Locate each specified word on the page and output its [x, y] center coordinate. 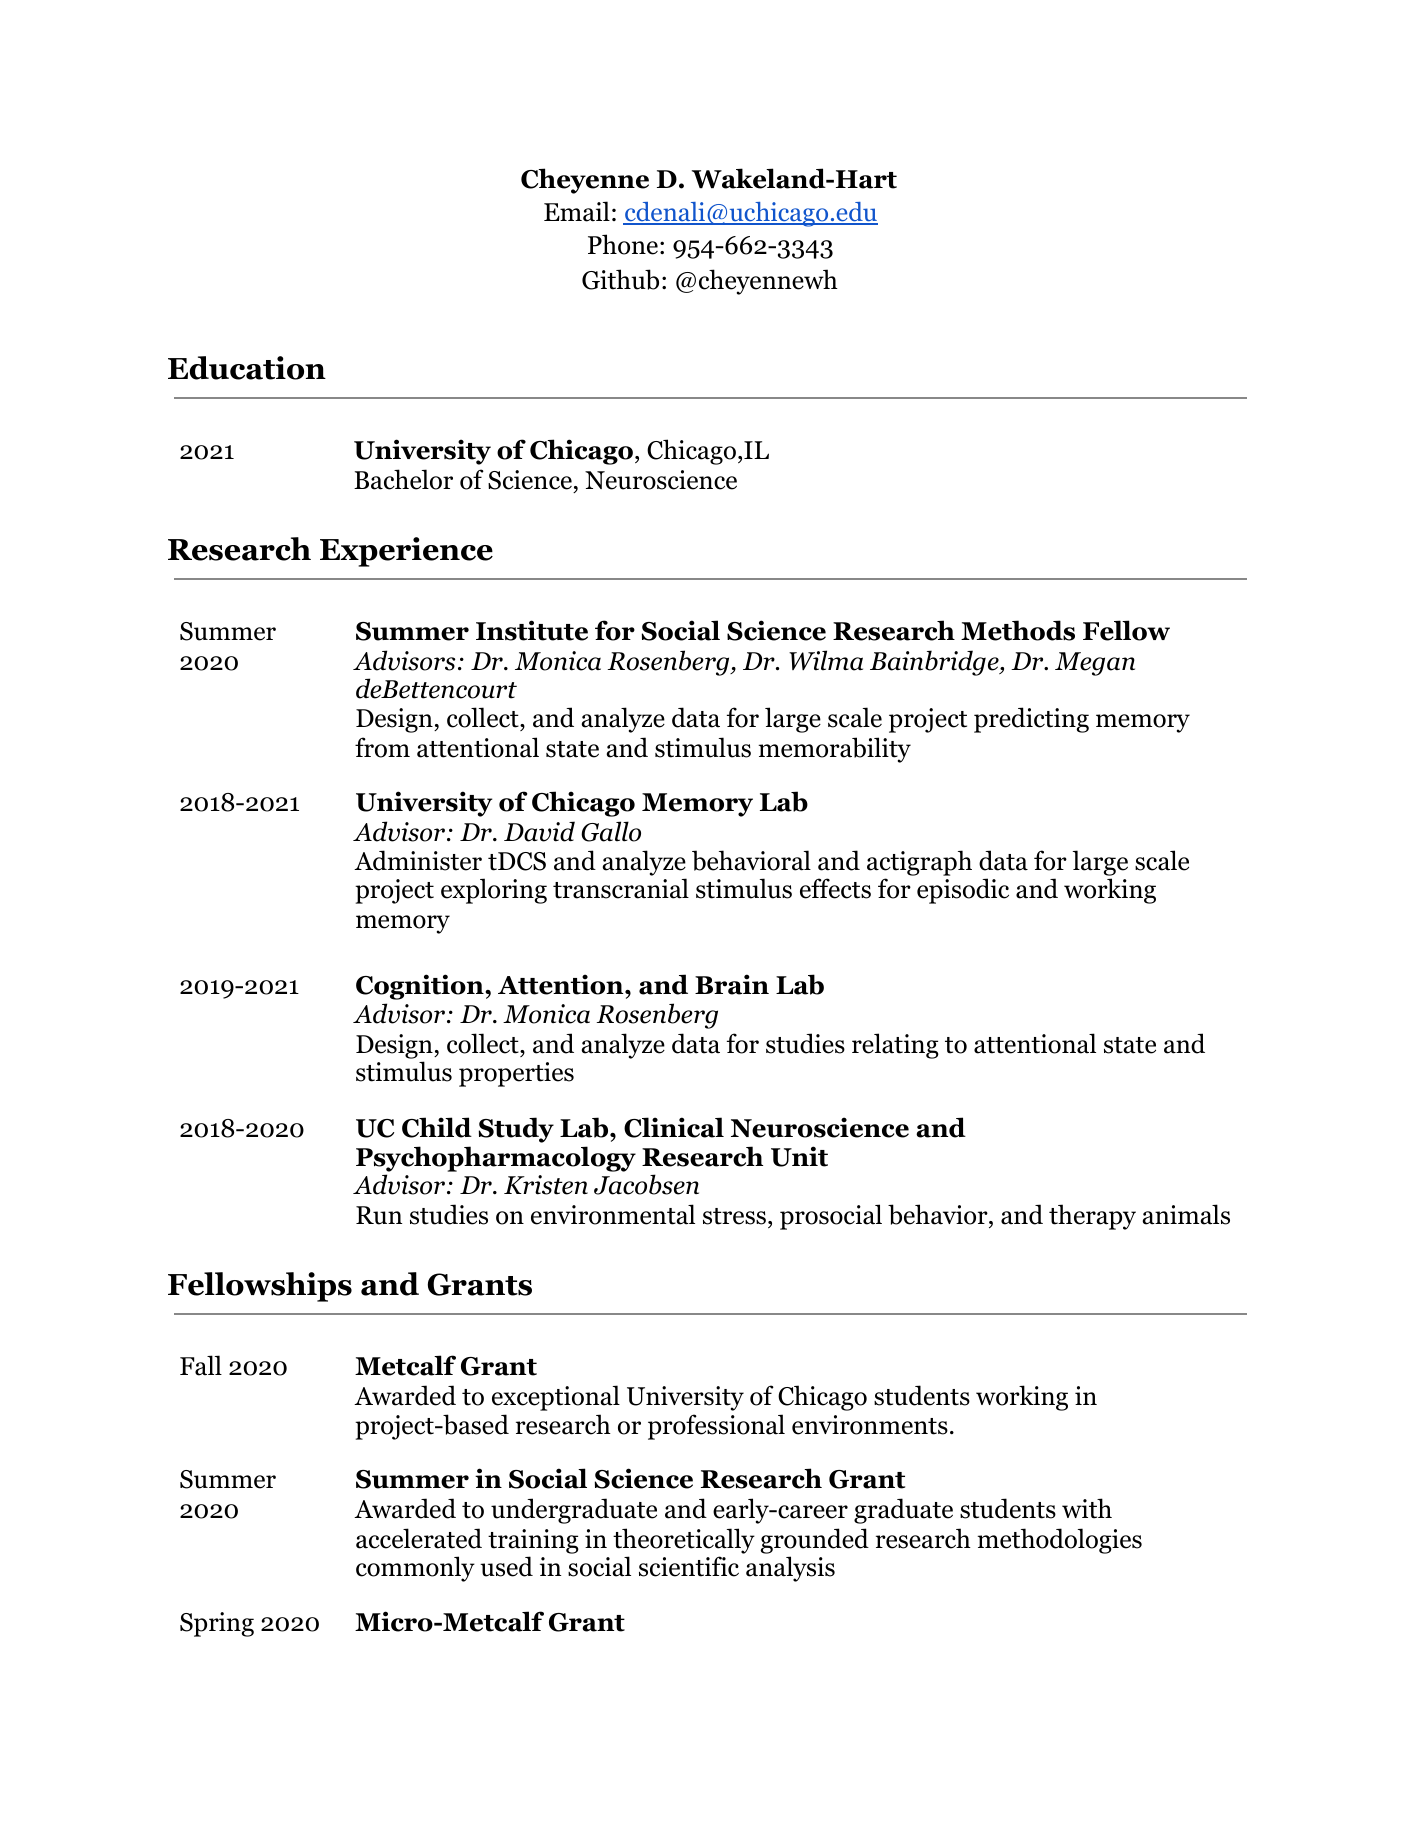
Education [247, 368]
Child [437, 1127]
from [382, 747]
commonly [415, 1569]
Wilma [826, 660]
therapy [1092, 1217]
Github [620, 279]
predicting [1031, 720]
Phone [623, 244]
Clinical [674, 1127]
